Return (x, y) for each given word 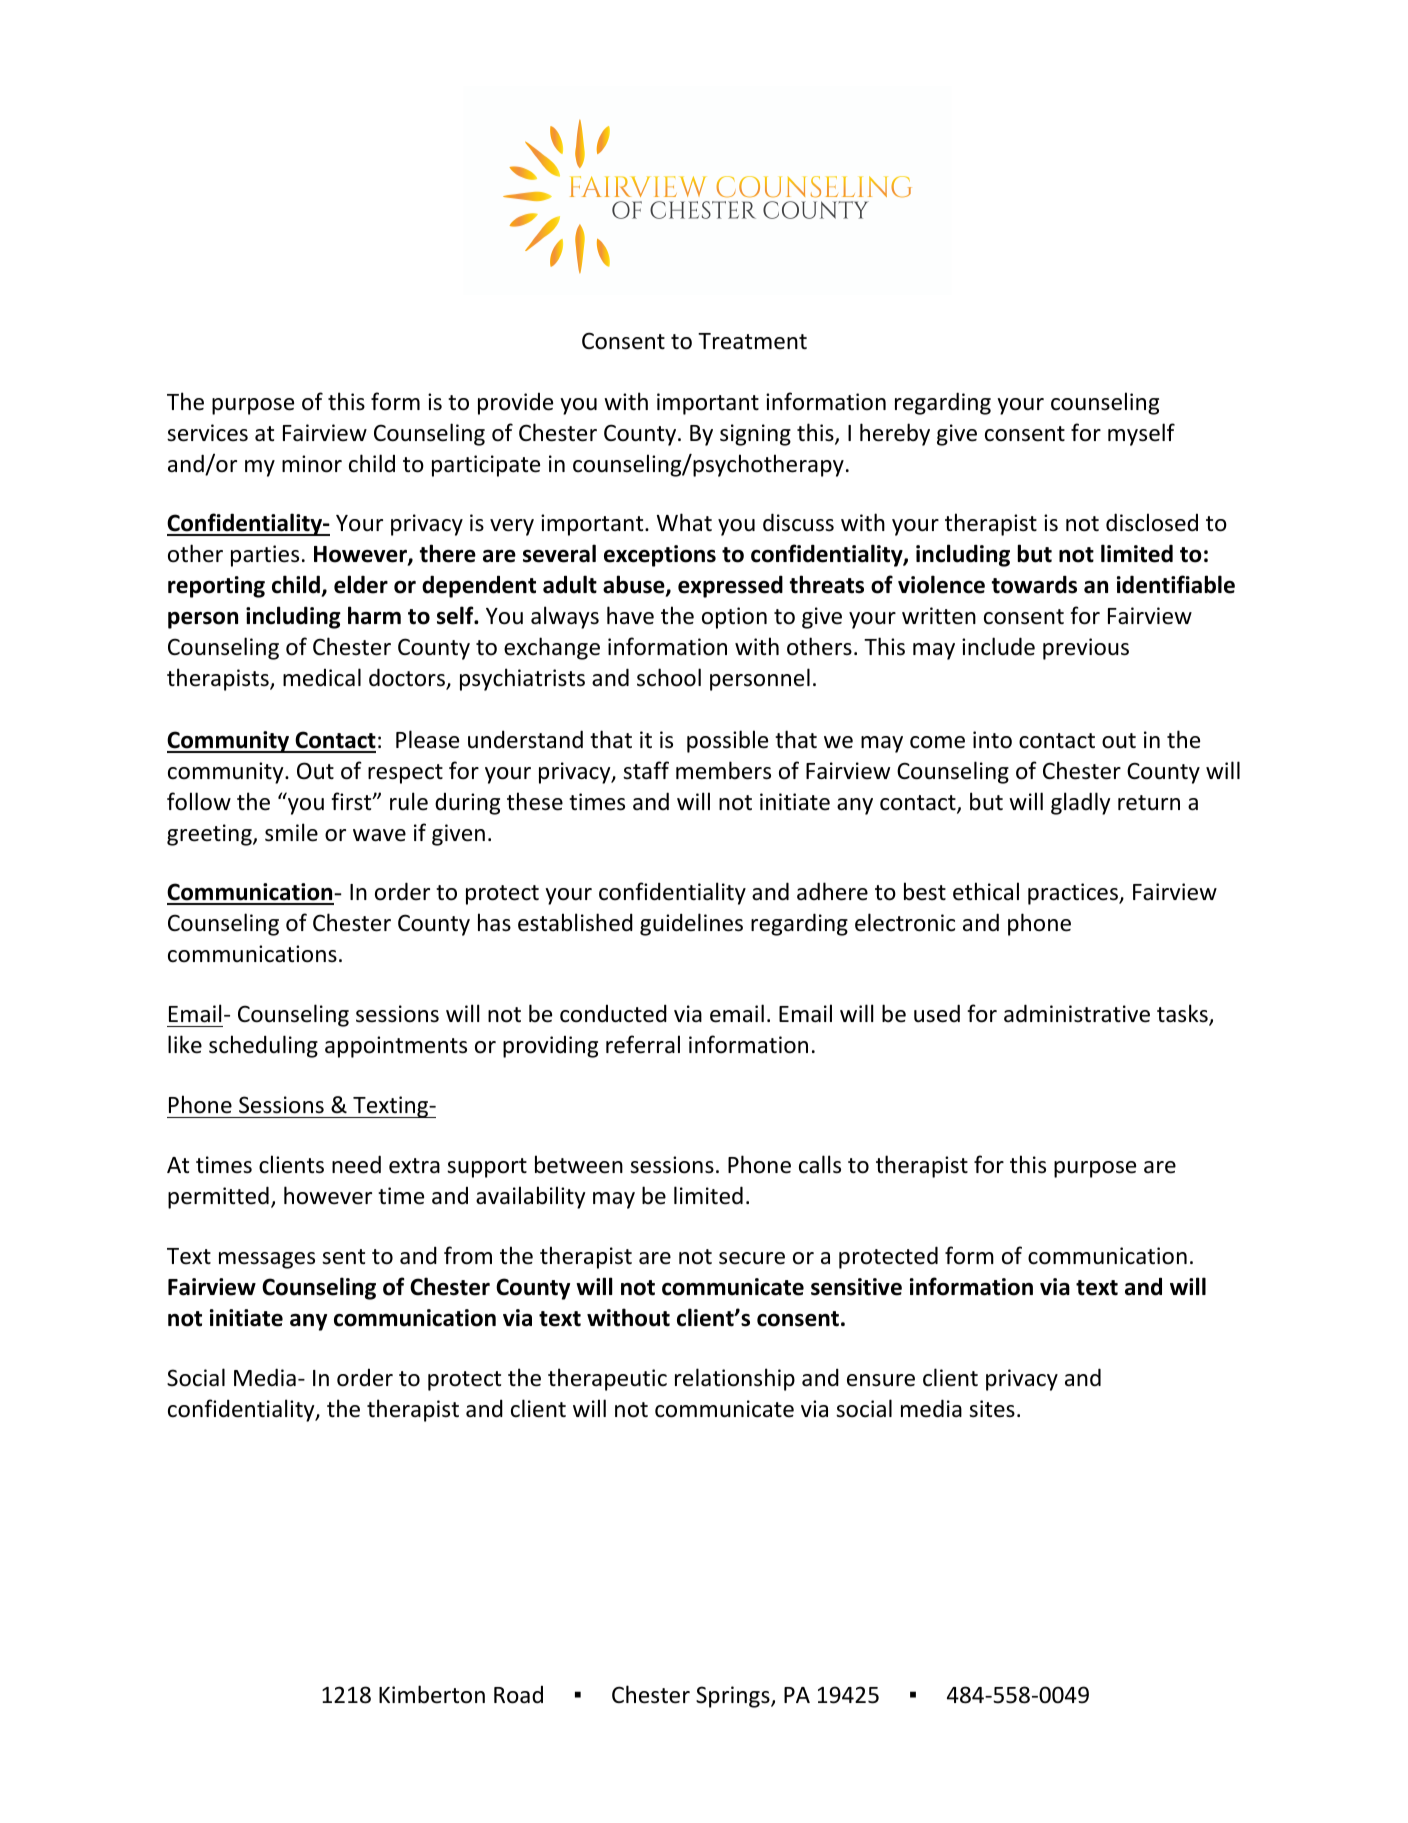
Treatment (752, 341)
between (579, 1164)
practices (1074, 894)
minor (312, 464)
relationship (735, 1379)
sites (992, 1409)
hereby (895, 434)
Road (518, 1695)
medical (322, 677)
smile (291, 832)
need (356, 1164)
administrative (1077, 1013)
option (734, 618)
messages (267, 1260)
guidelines (691, 924)
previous (1086, 649)
